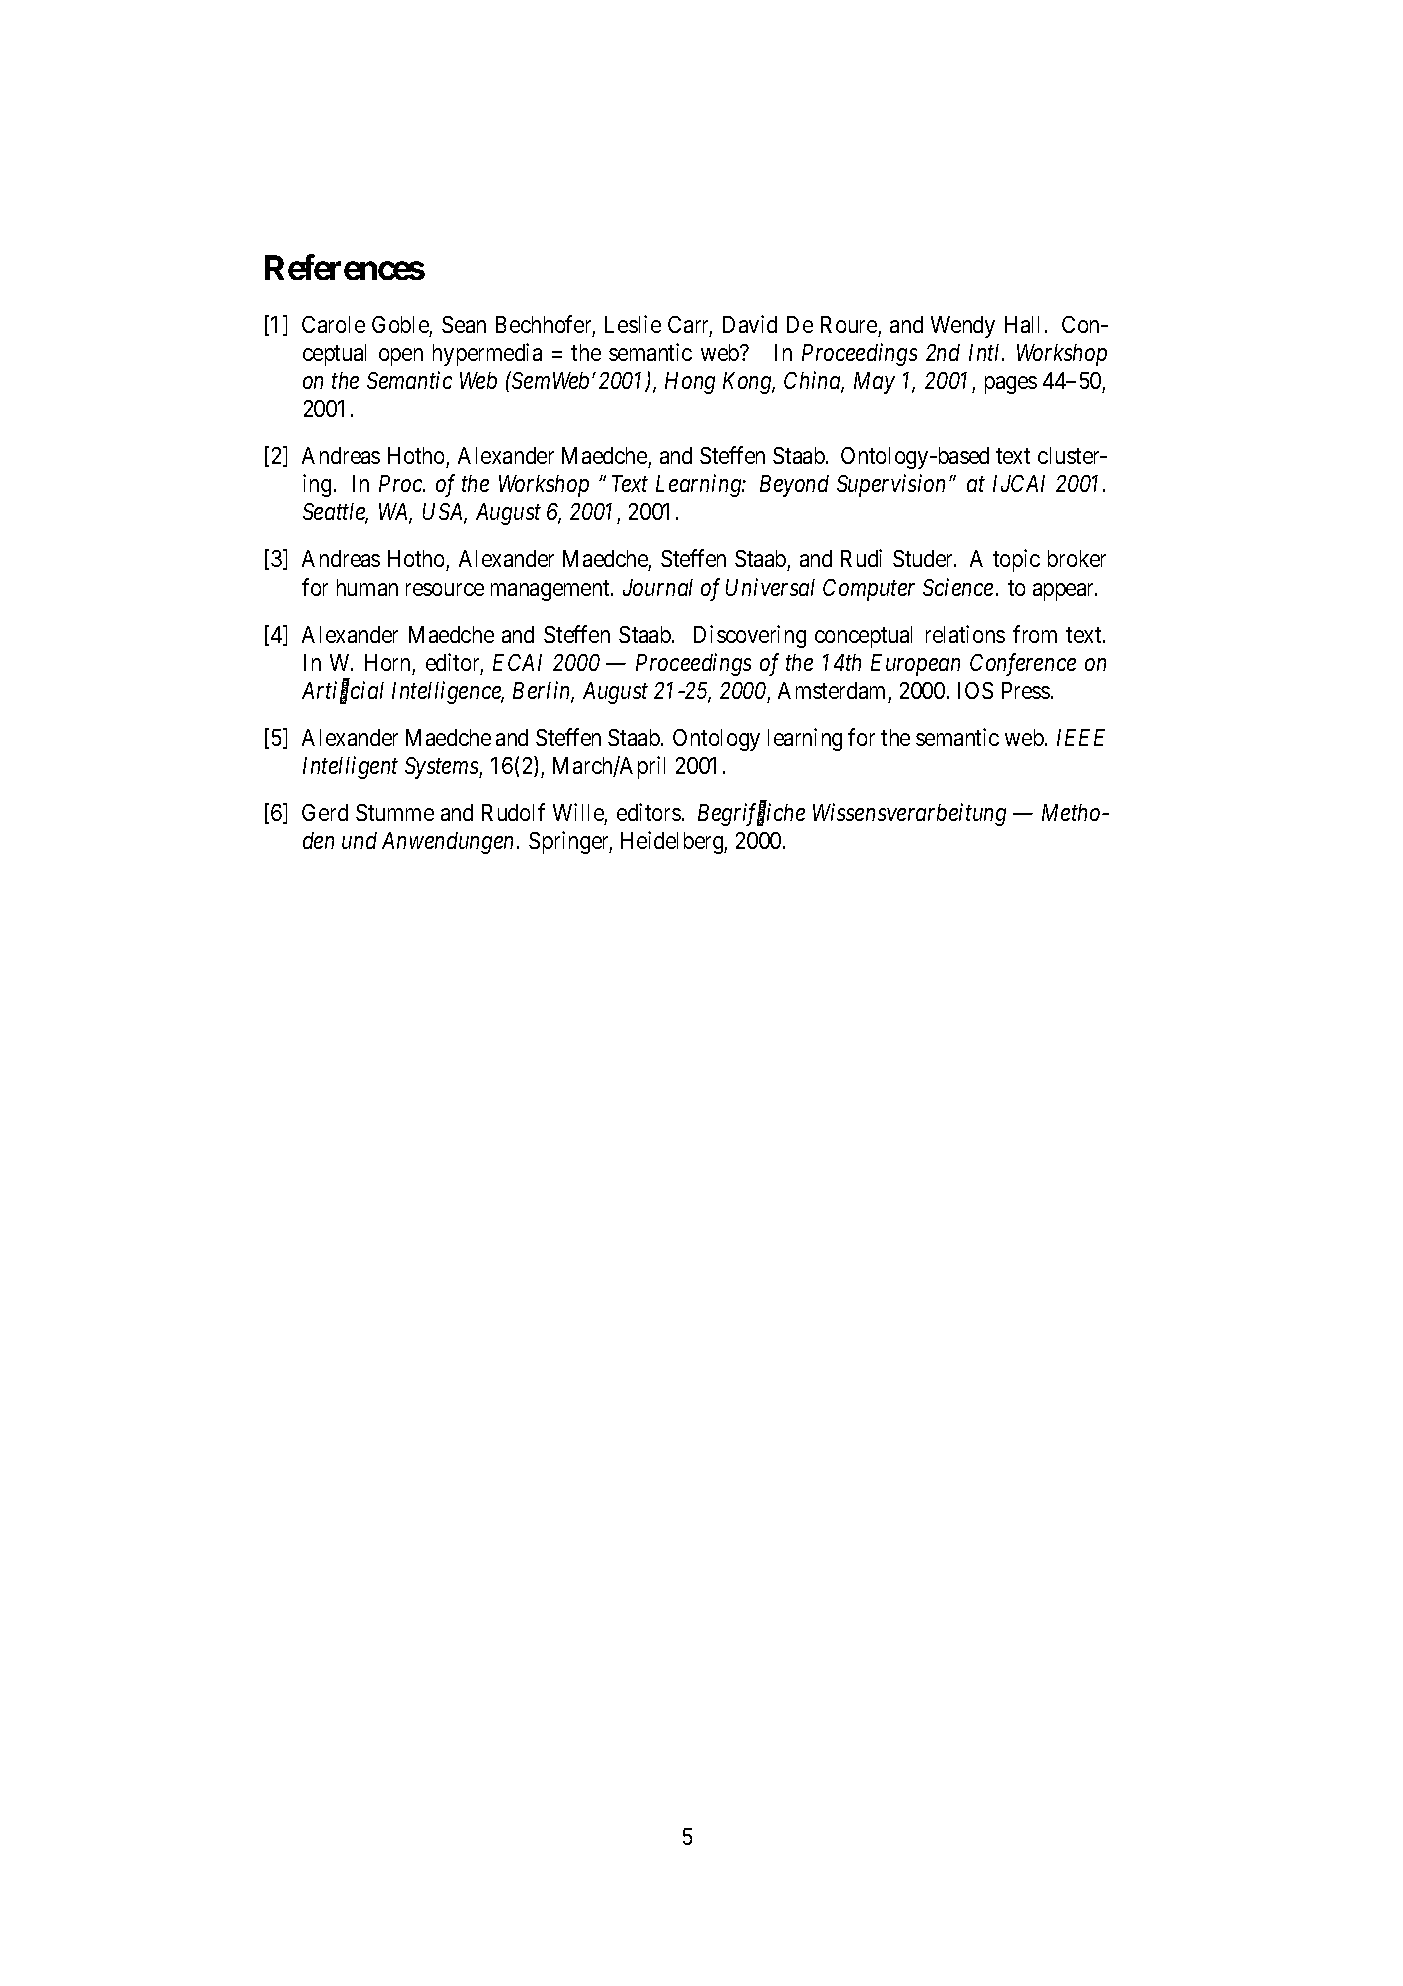  I want to click on Carr, so click(690, 326).
